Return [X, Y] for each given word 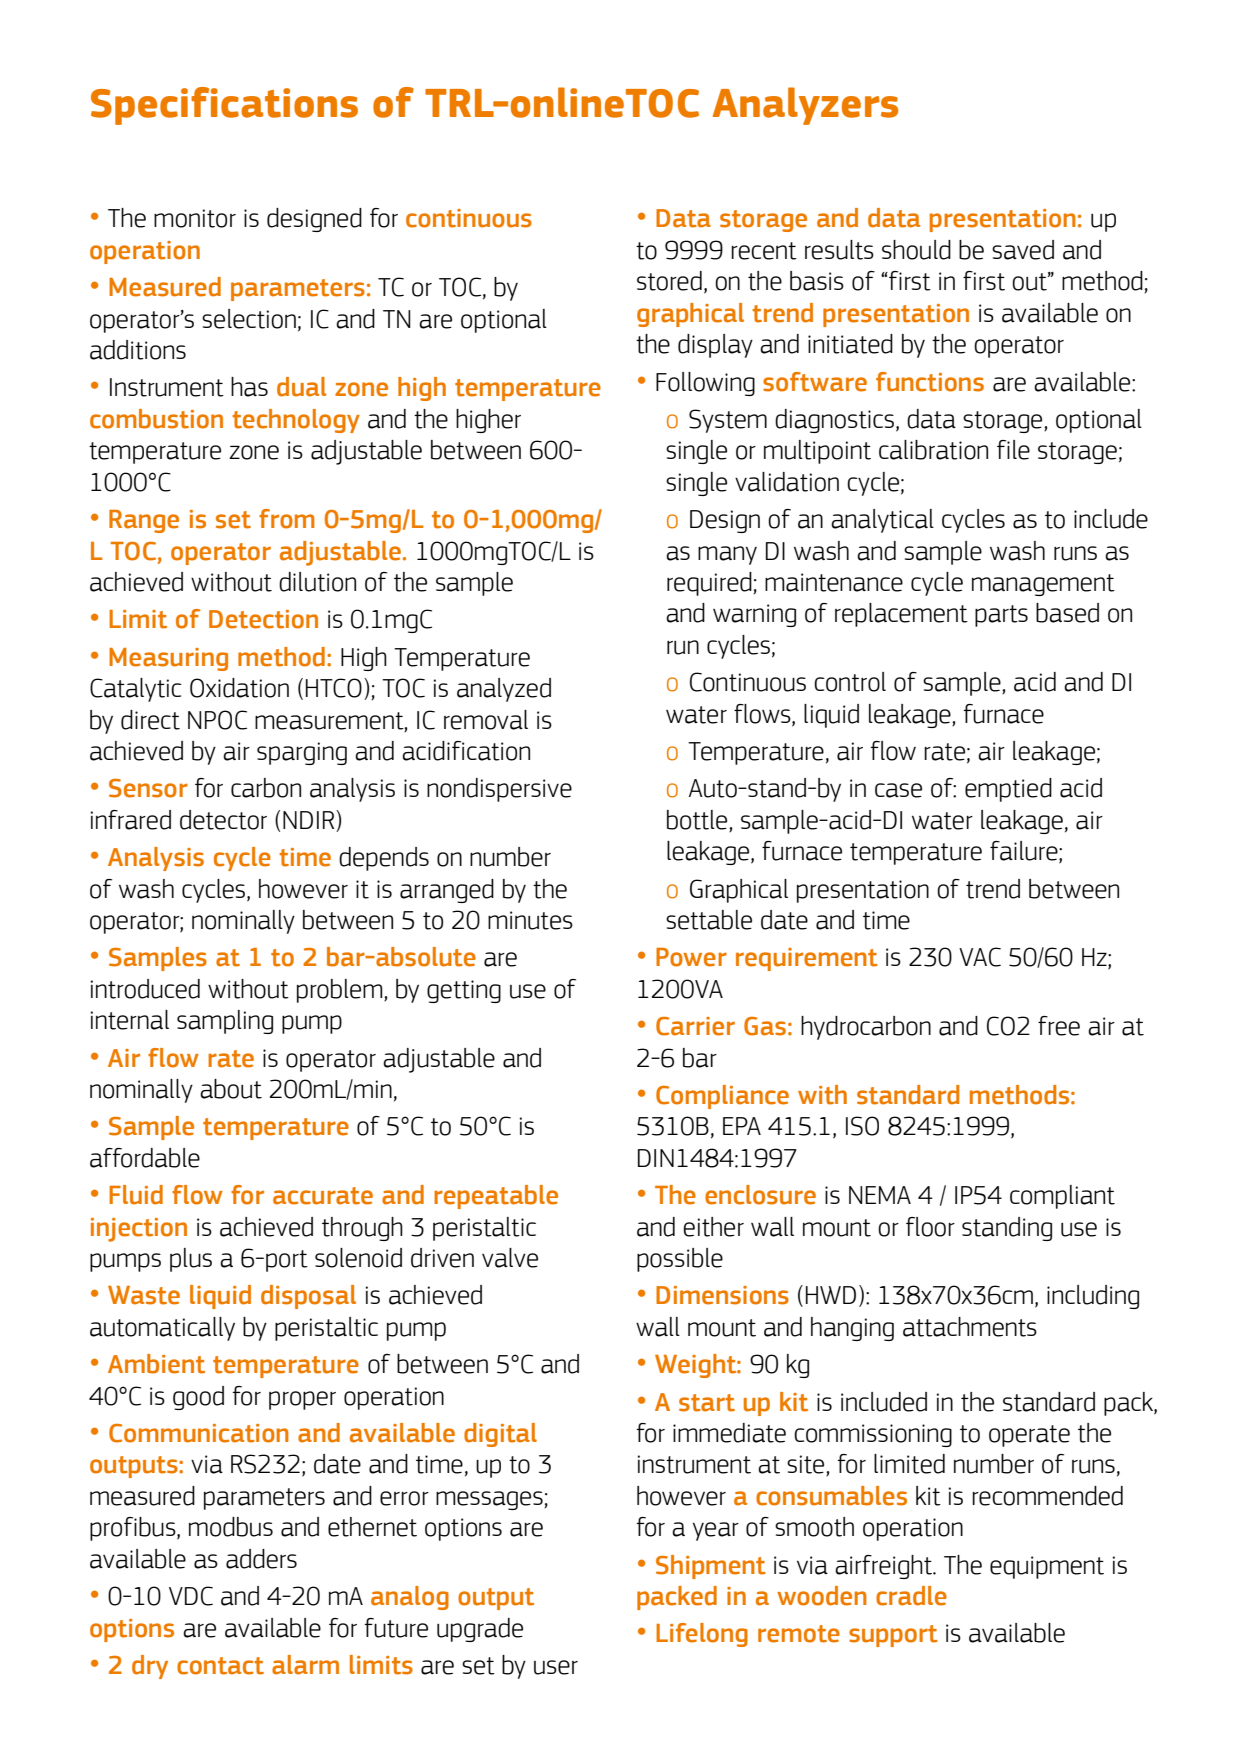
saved [1023, 250]
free [1059, 1026]
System [728, 421]
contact [220, 1666]
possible [680, 1260]
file [1013, 450]
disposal [308, 1297]
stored [669, 281]
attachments [970, 1327]
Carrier [695, 1026]
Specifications [224, 106]
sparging [302, 753]
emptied [1008, 790]
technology [296, 421]
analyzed [504, 690]
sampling [225, 1022]
